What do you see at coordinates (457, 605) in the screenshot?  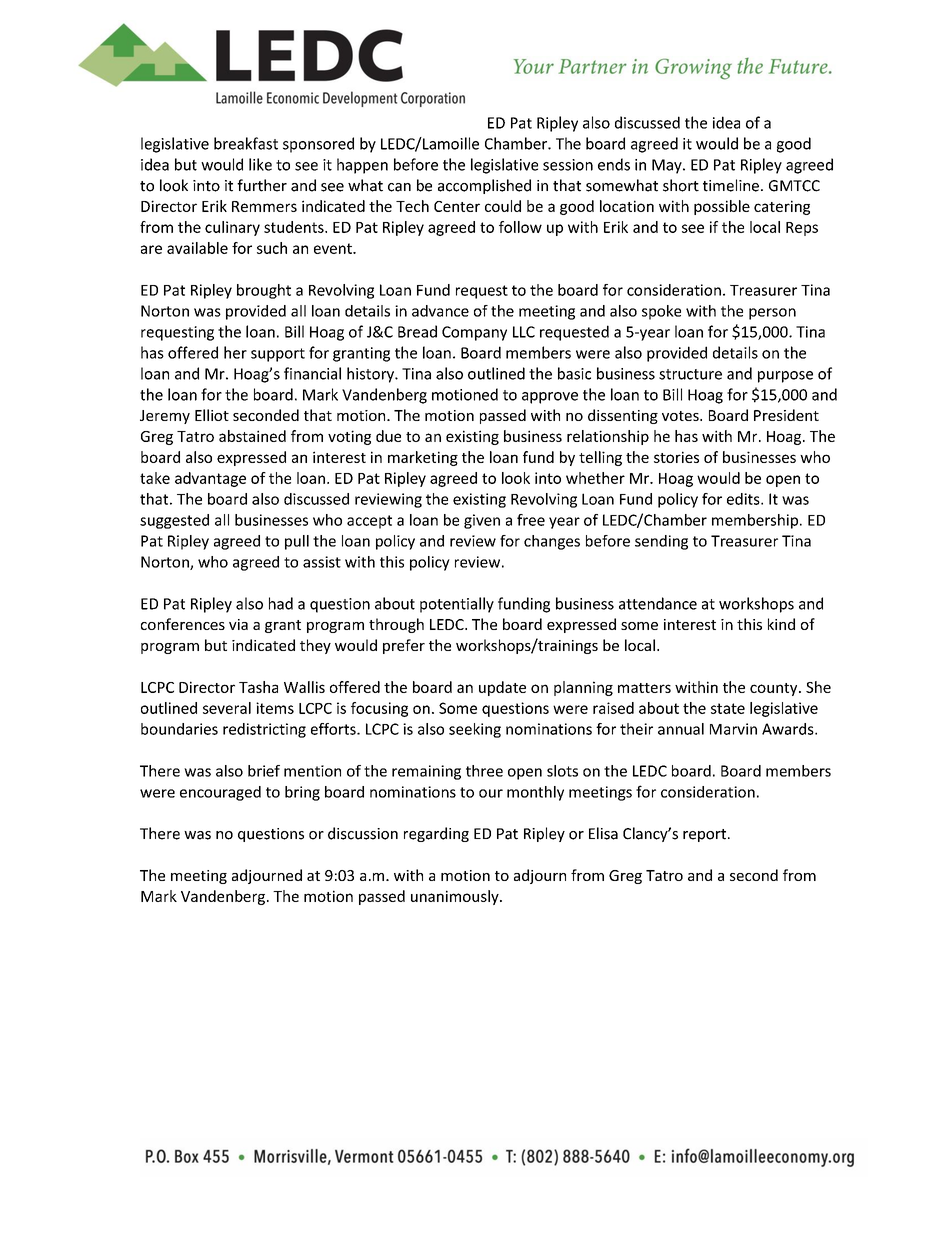 I see `potentially` at bounding box center [457, 605].
